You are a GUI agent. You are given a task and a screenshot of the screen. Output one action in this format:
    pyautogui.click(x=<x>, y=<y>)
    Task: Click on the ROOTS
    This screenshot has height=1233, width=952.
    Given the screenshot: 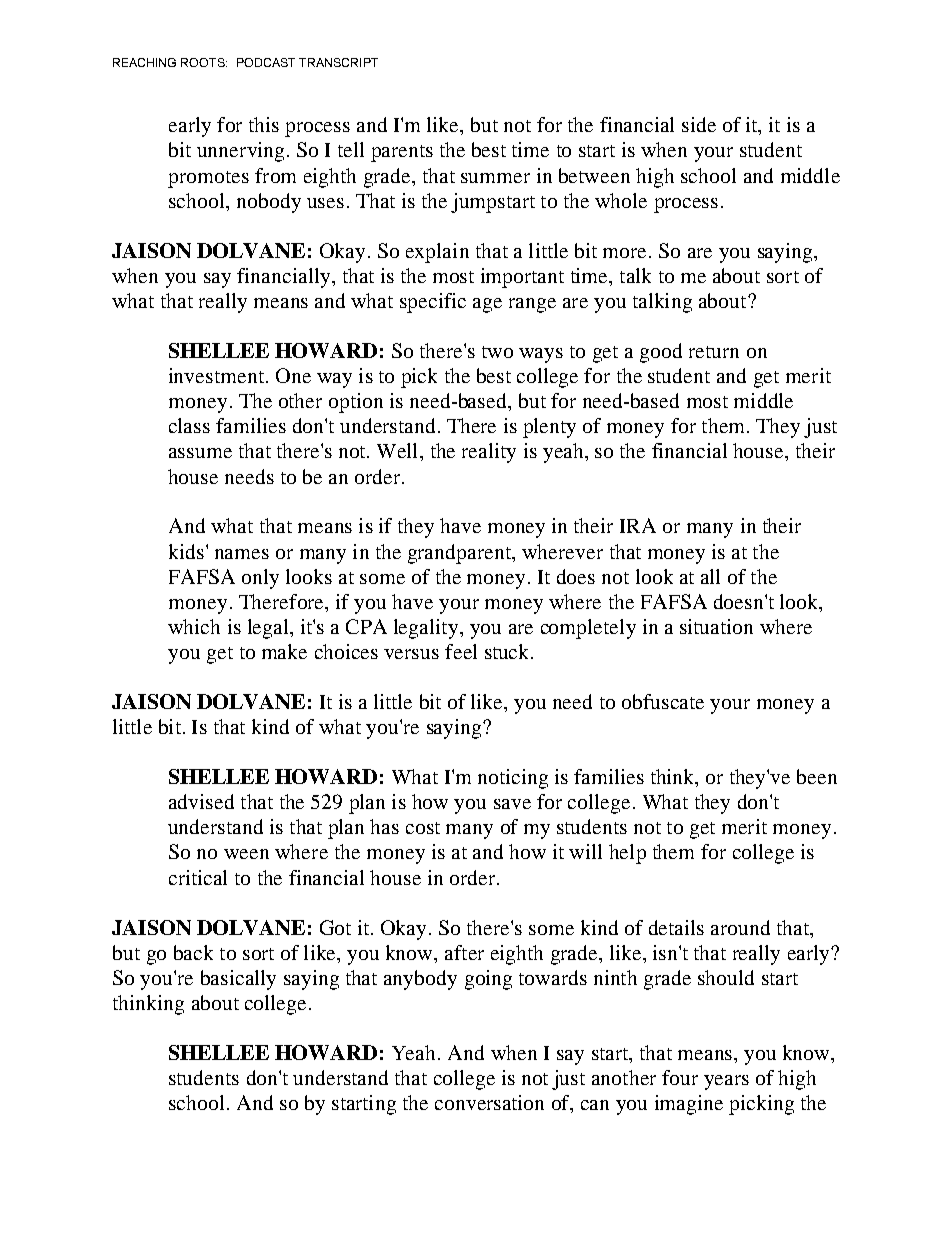 What is the action you would take?
    pyautogui.click(x=204, y=62)
